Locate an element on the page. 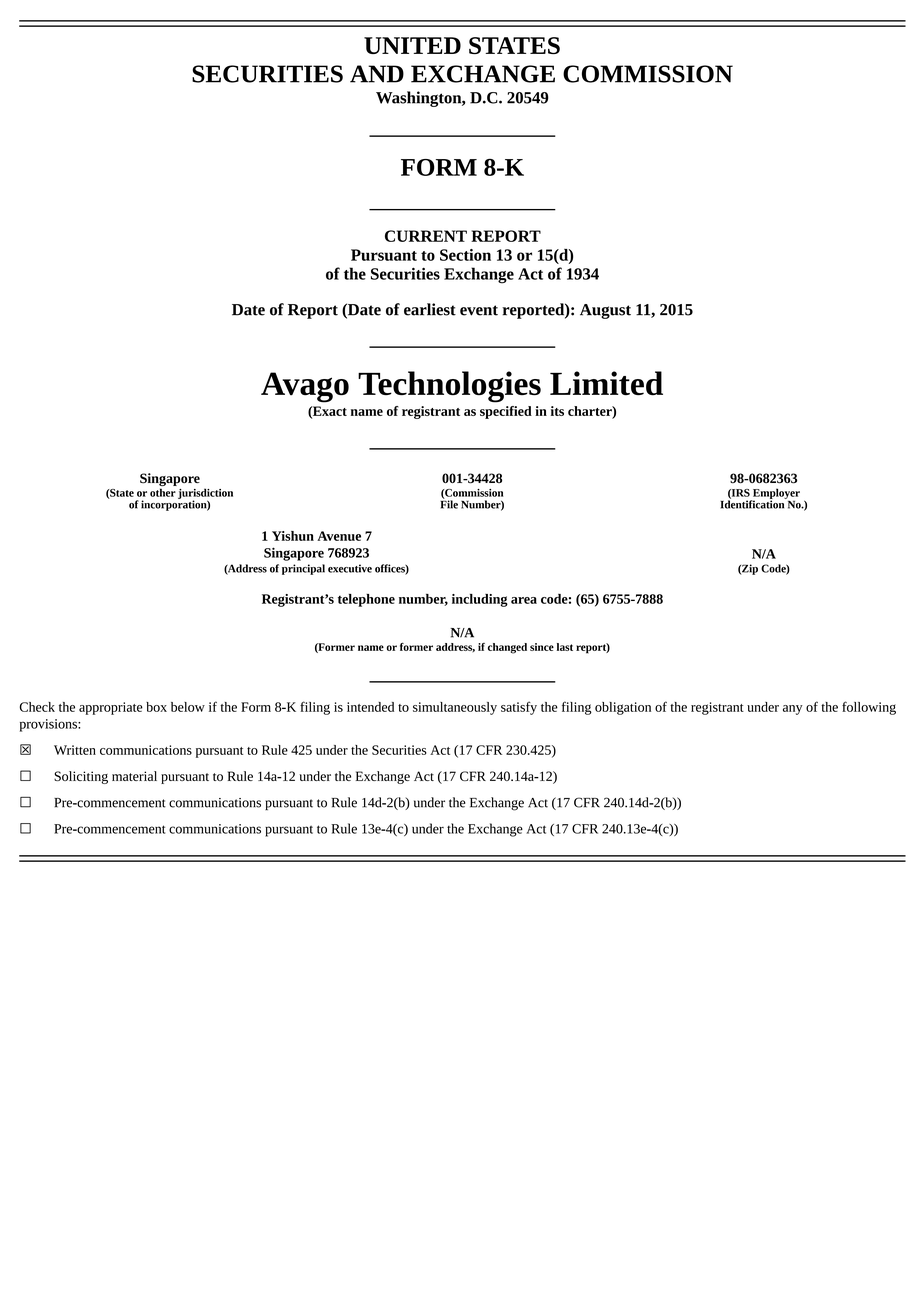  Section is located at coordinates (465, 255).
